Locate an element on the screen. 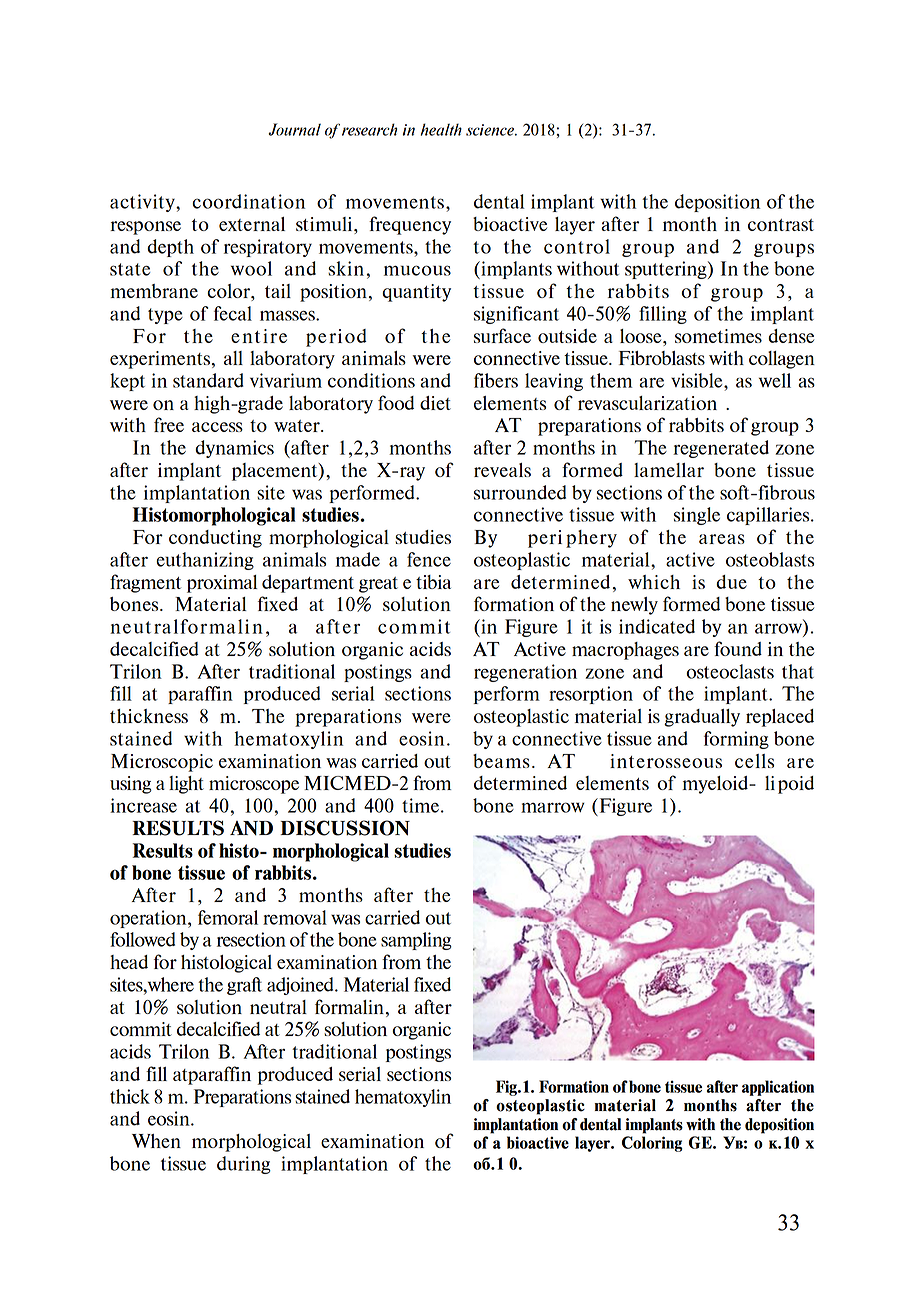 This screenshot has height=1308, width=924. coordination is located at coordinates (248, 201).
